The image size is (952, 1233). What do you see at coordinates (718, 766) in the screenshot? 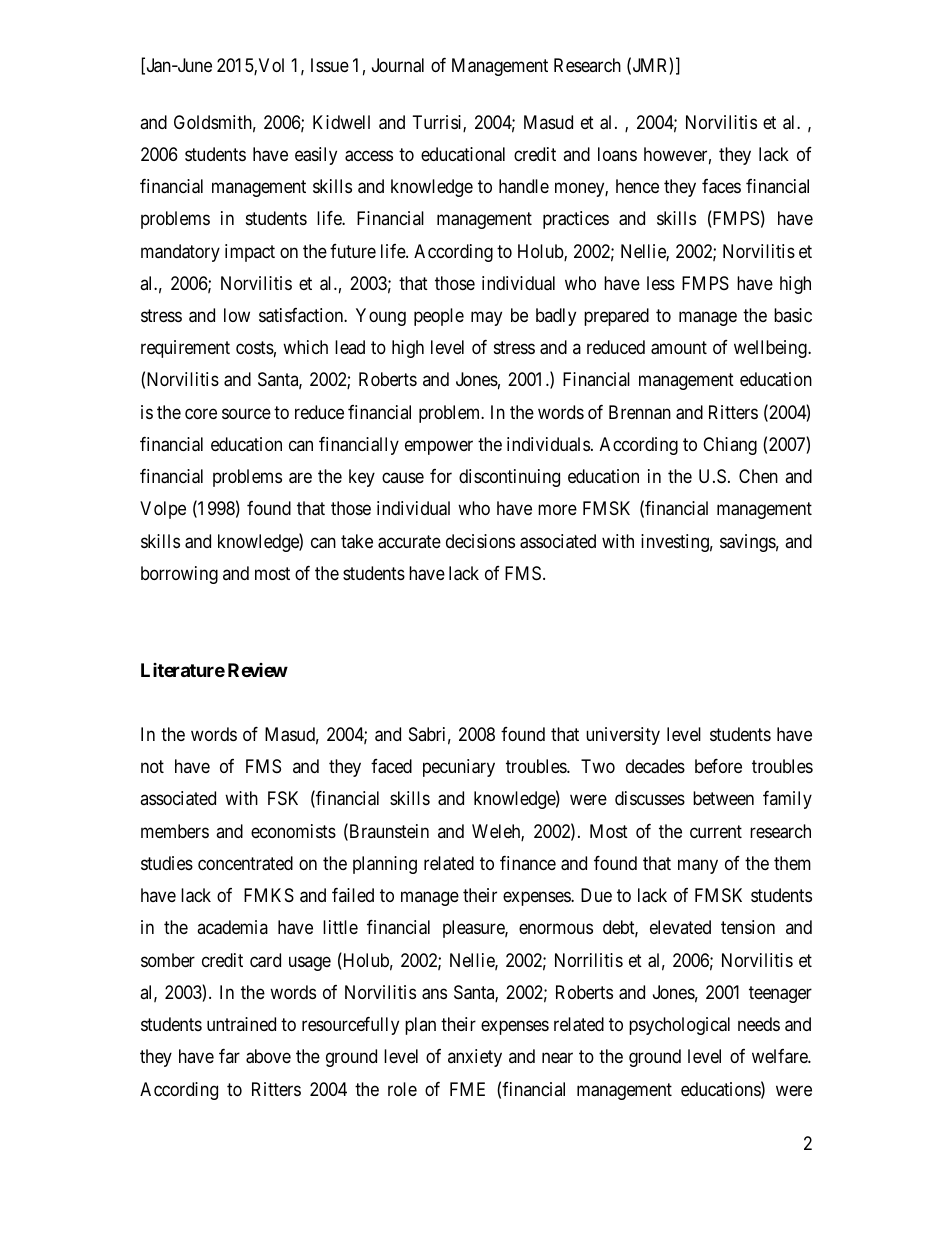
I see `before` at bounding box center [718, 766].
